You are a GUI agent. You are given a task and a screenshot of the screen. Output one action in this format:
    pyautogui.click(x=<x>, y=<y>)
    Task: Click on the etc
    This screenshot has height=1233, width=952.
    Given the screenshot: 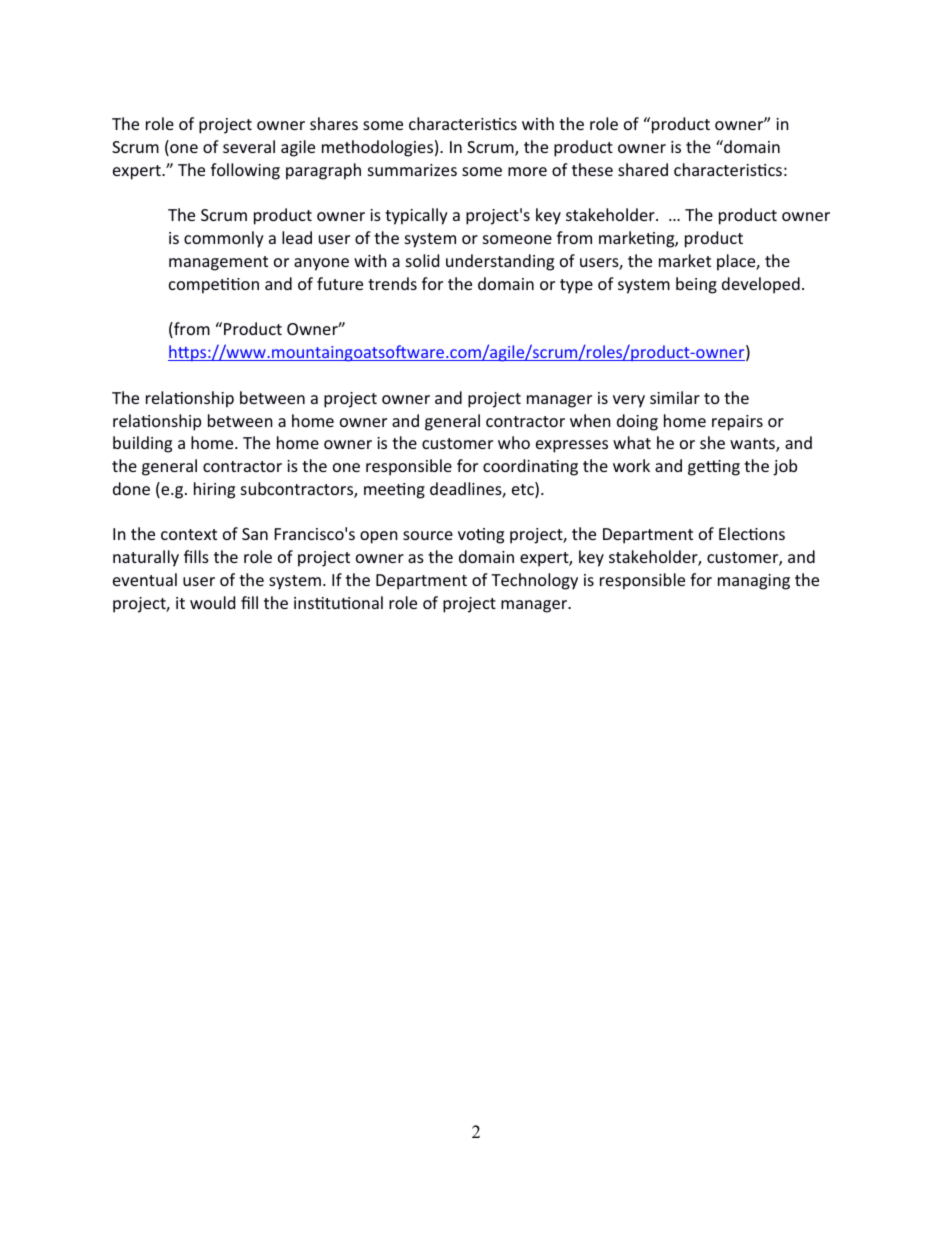 What is the action you would take?
    pyautogui.click(x=524, y=490)
